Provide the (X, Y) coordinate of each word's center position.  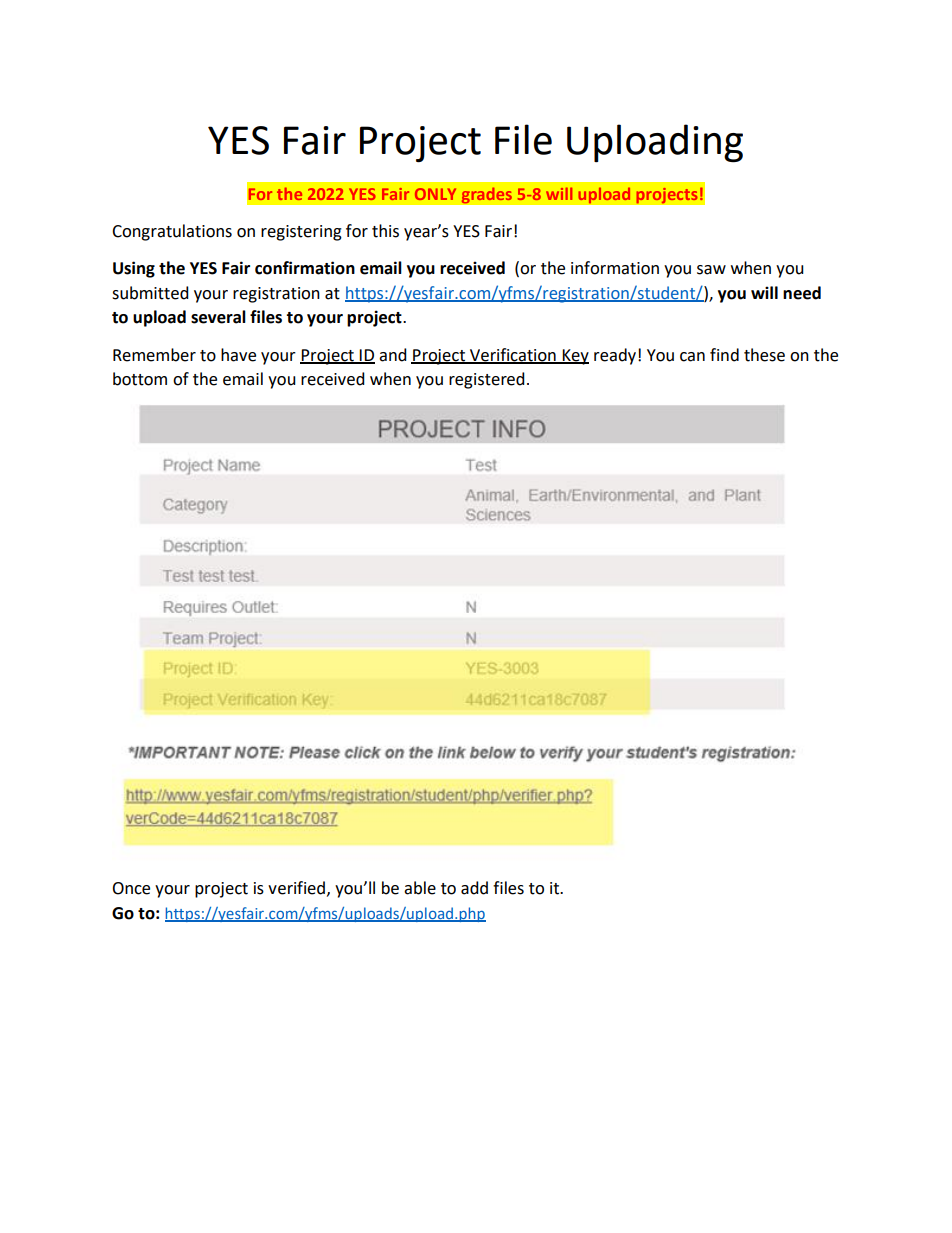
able (420, 888)
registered (487, 380)
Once (131, 888)
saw (711, 270)
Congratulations (172, 232)
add (474, 888)
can (692, 357)
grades (486, 195)
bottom (140, 379)
